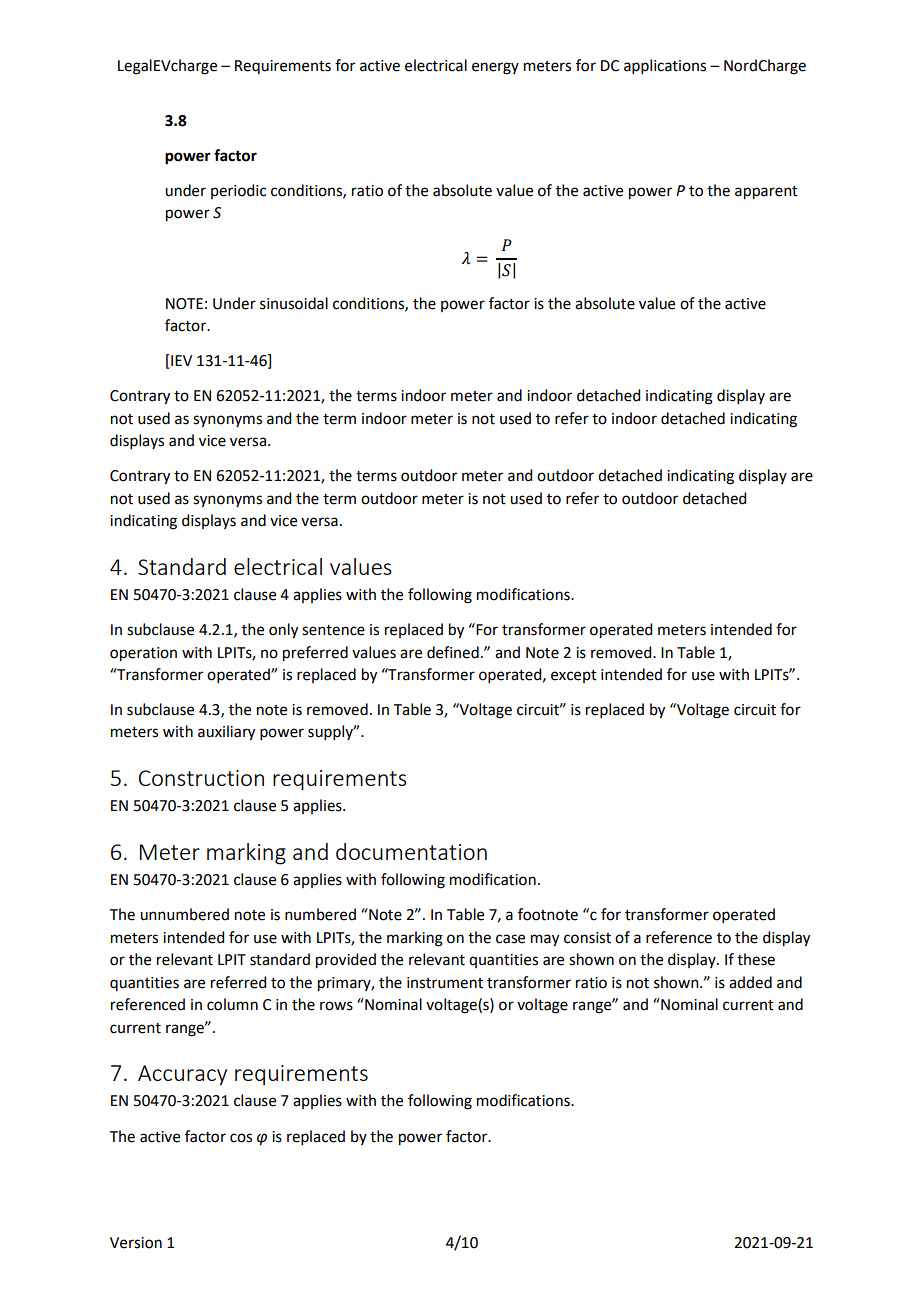  Describe the element at coordinates (238, 191) in the page. I see `periodic` at that location.
